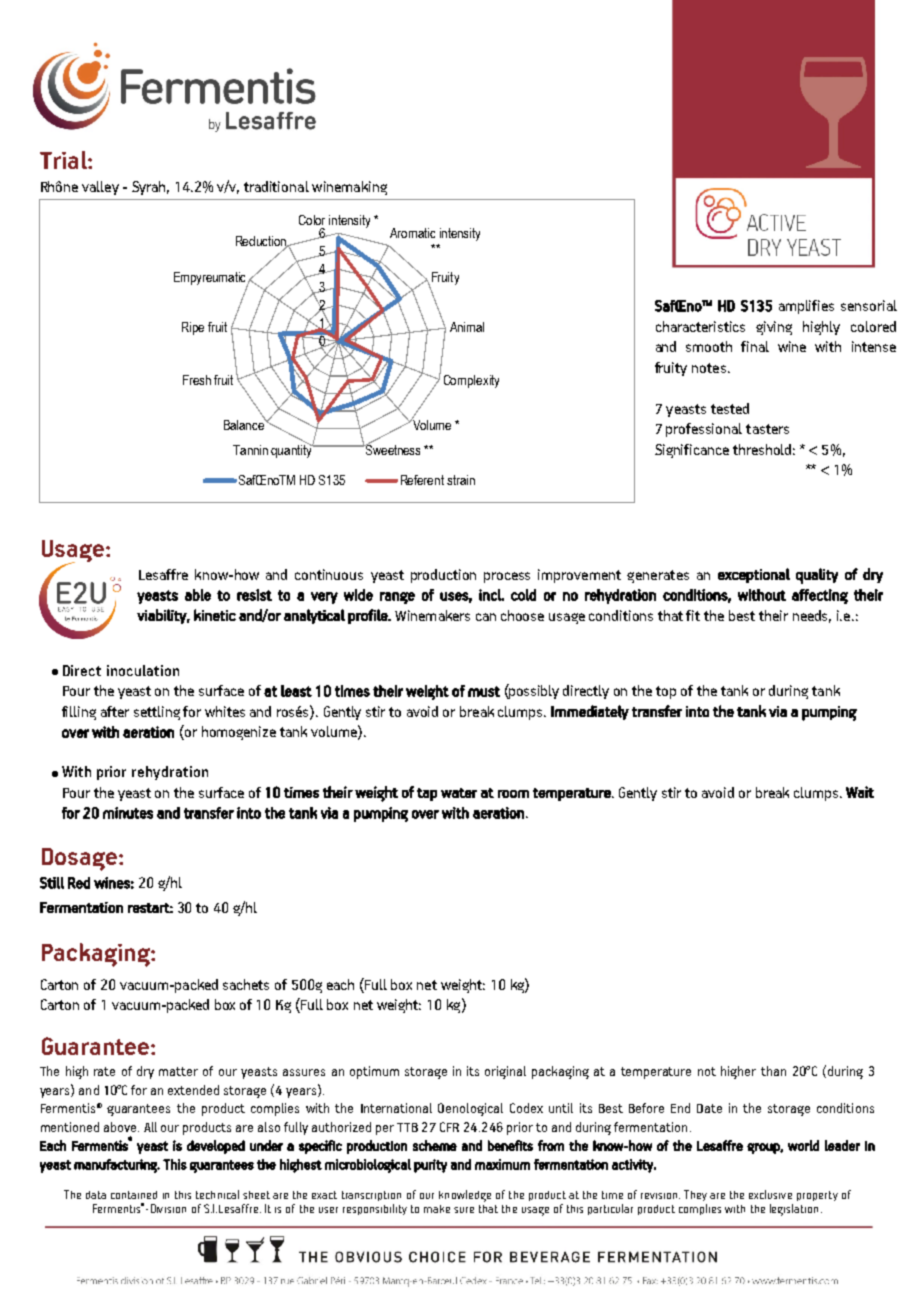 This document has height=1309, width=924. I want to click on contained, so click(134, 1195).
